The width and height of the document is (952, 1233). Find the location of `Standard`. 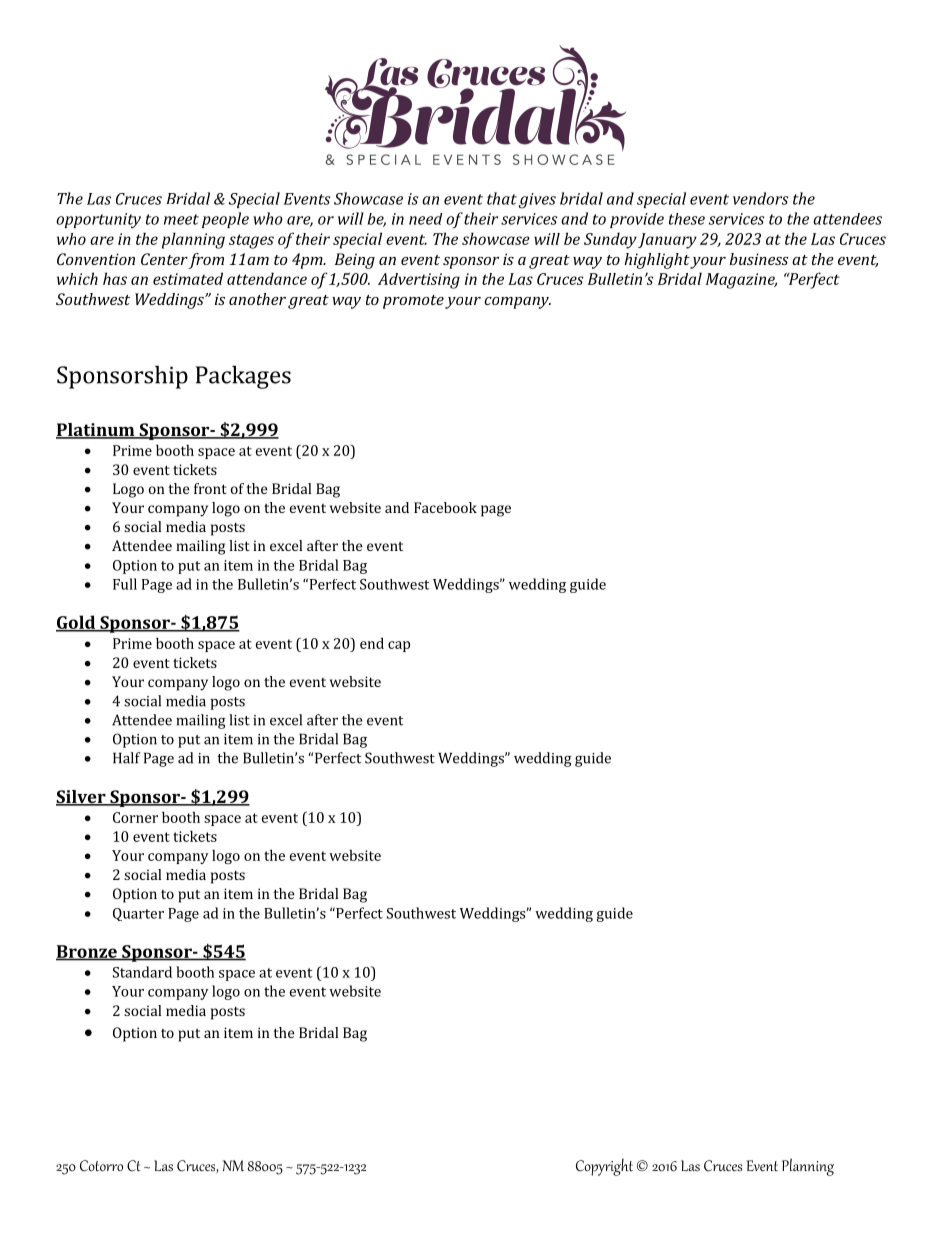

Standard is located at coordinates (142, 972).
